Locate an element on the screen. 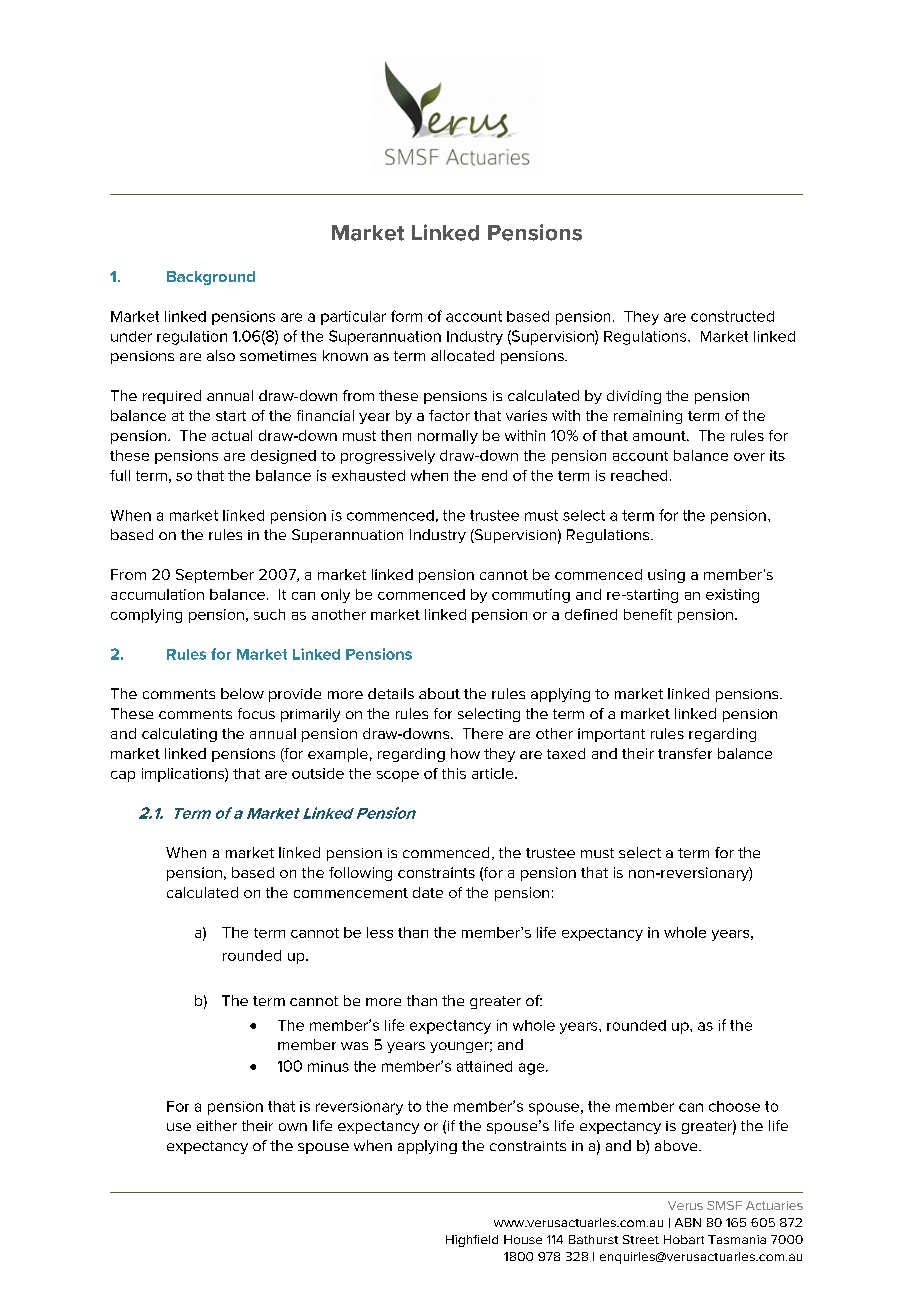 Image resolution: width=924 pixels, height=1308 pixels. either is located at coordinates (217, 1125).
